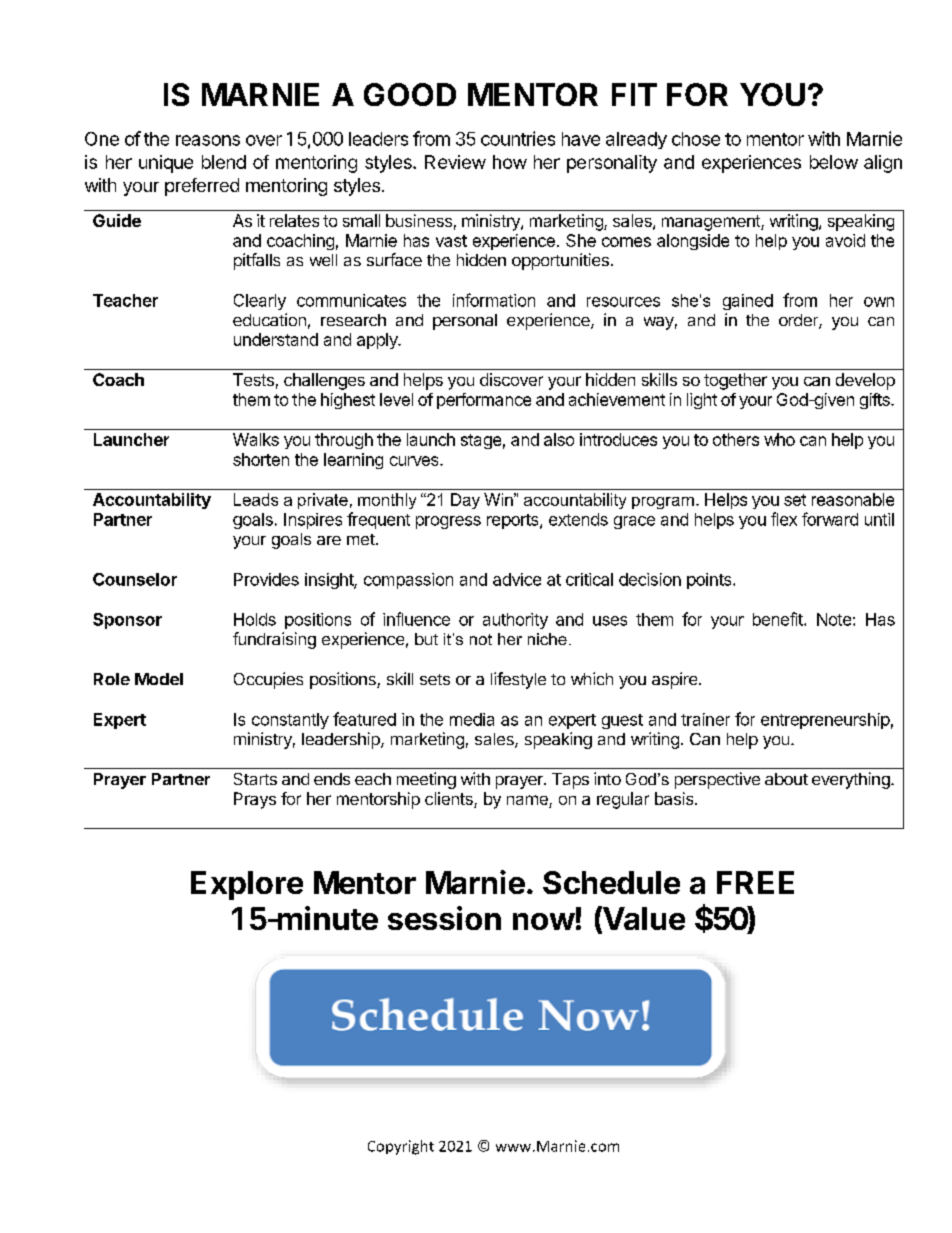  What do you see at coordinates (518, 138) in the screenshot?
I see `countries` at bounding box center [518, 138].
